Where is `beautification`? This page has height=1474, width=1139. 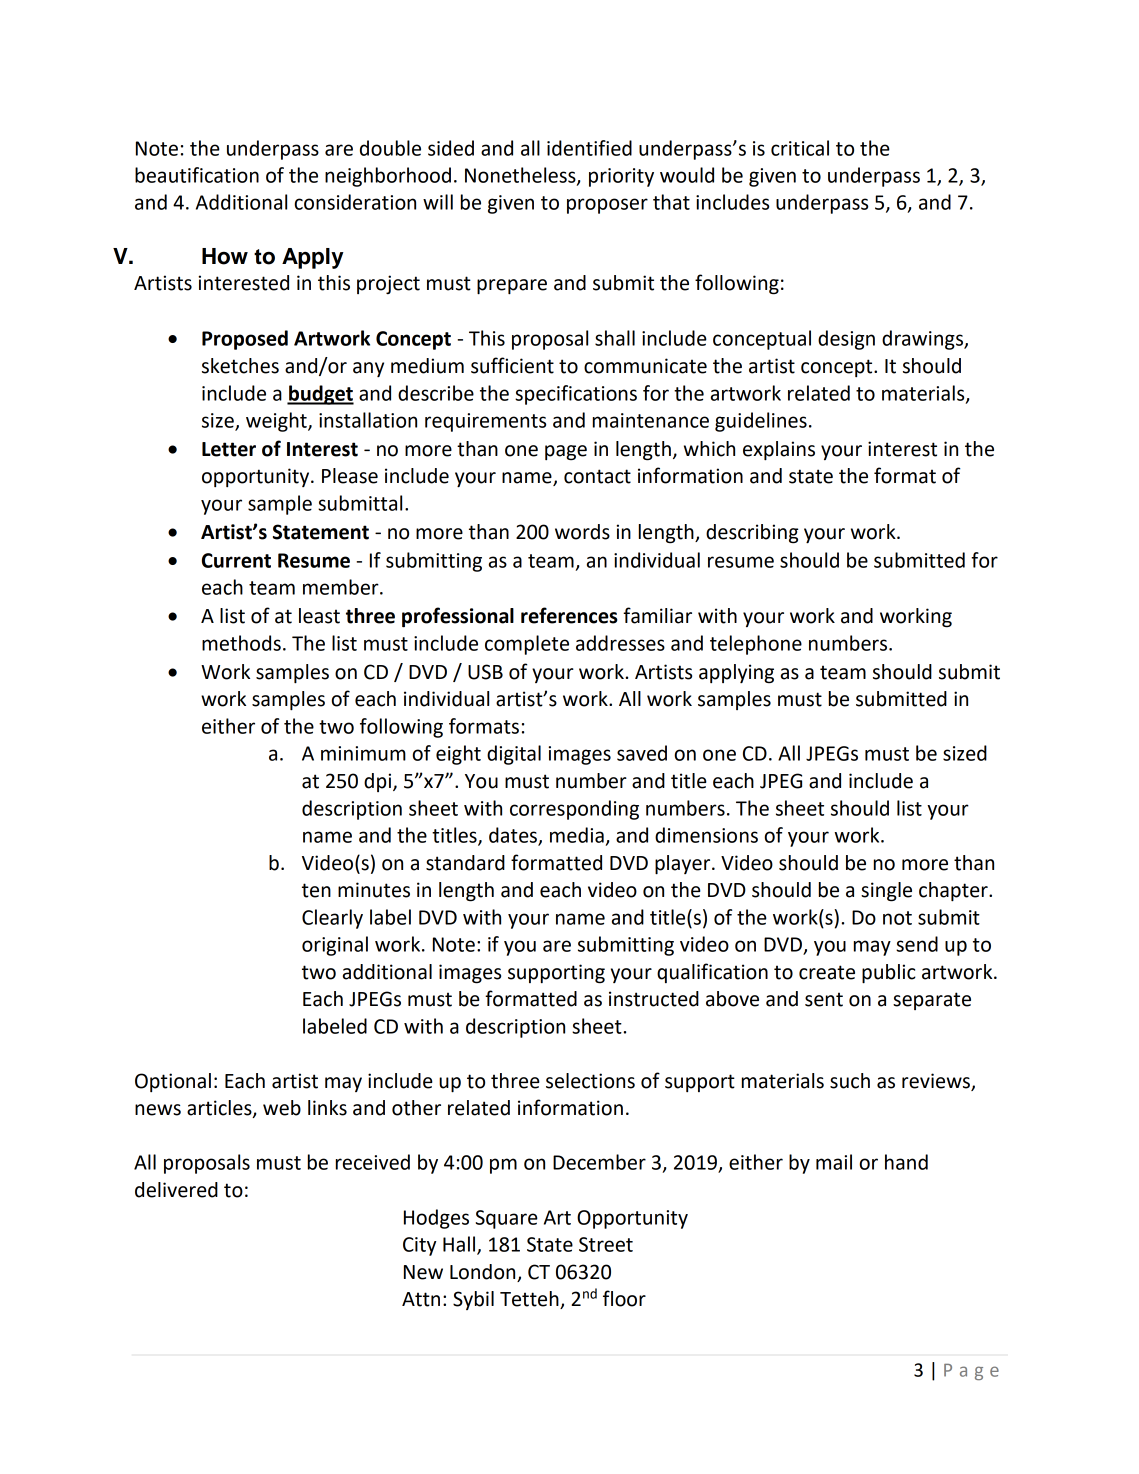 beautification is located at coordinates (197, 175).
